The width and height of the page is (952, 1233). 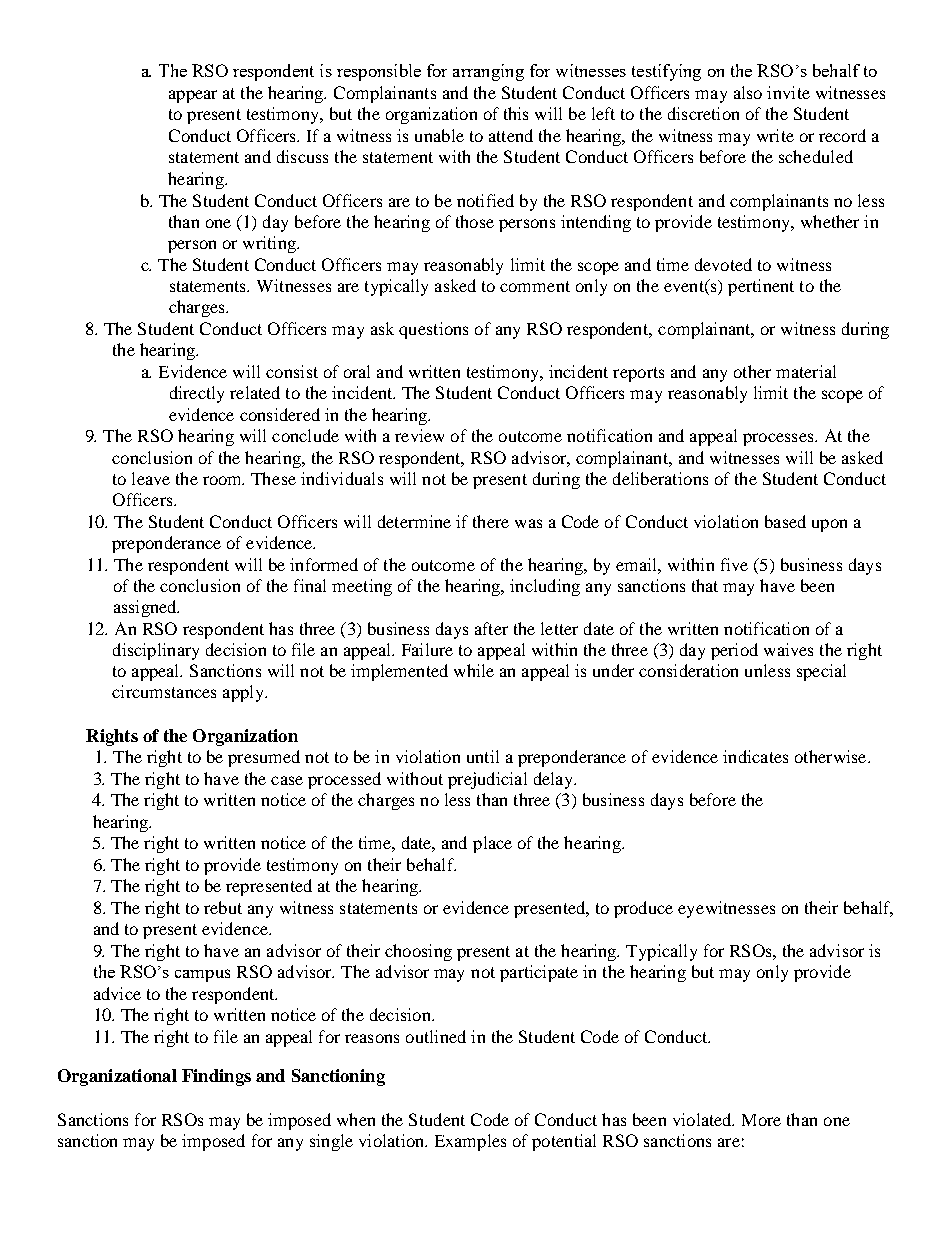 I want to click on appear, so click(x=193, y=96).
